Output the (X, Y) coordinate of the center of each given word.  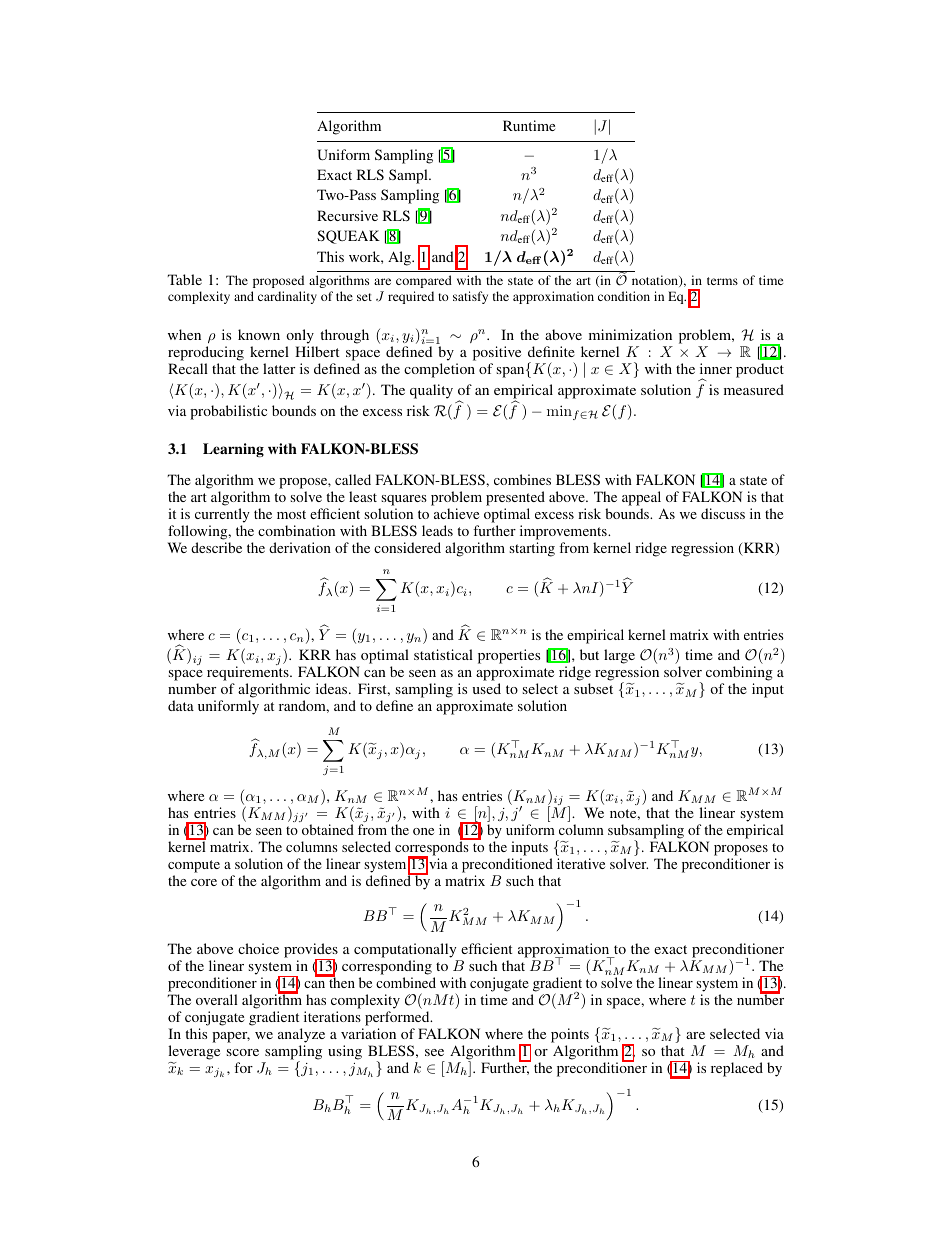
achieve (456, 513)
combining (739, 675)
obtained (328, 829)
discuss (723, 513)
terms (722, 281)
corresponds (433, 848)
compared (424, 281)
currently (222, 515)
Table (184, 279)
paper (231, 1037)
